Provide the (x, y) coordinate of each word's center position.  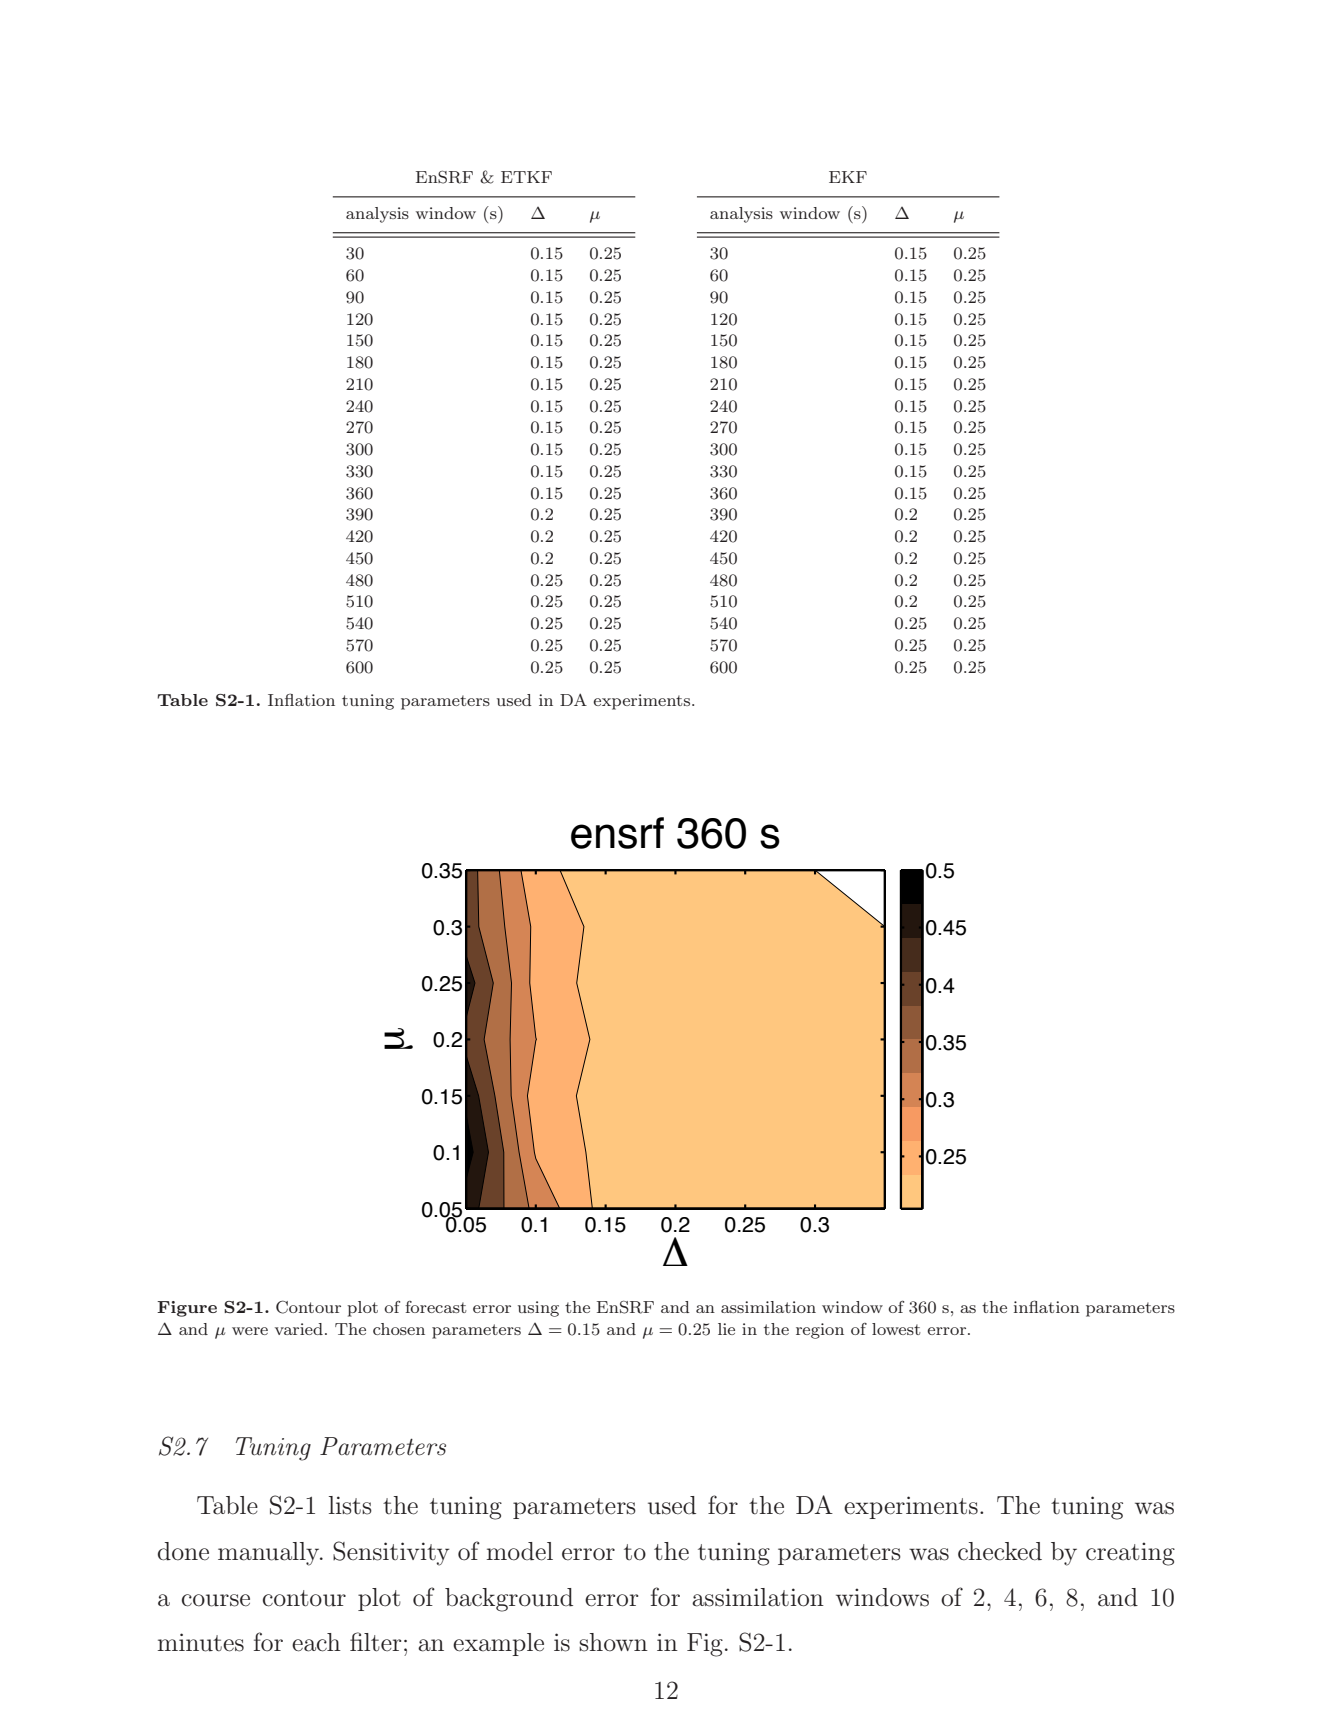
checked (1000, 1551)
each (316, 1642)
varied (299, 1329)
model (520, 1551)
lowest (896, 1329)
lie (726, 1329)
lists (350, 1505)
